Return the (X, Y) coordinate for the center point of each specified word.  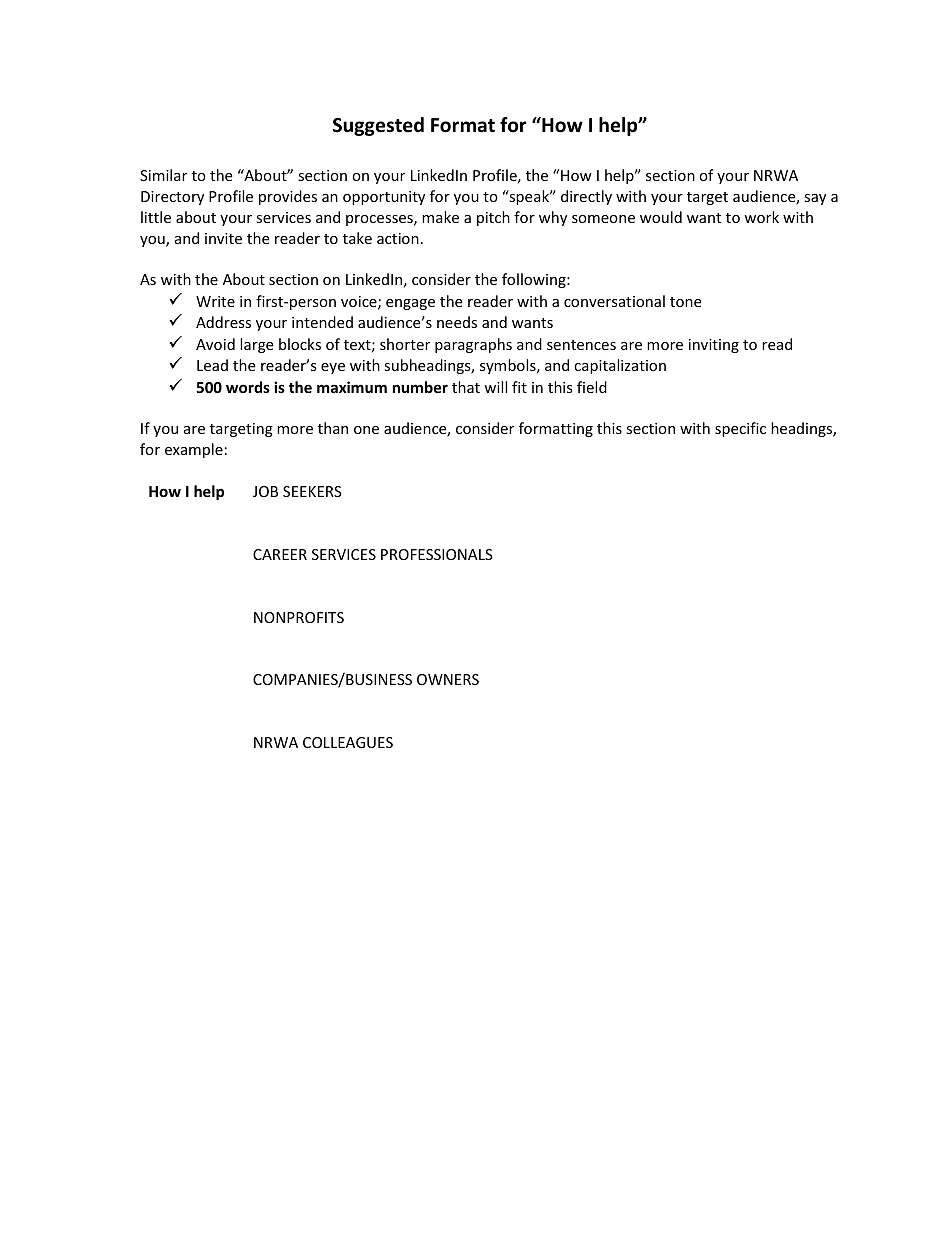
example (194, 450)
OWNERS (448, 679)
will (495, 387)
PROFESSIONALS (437, 554)
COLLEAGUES (348, 742)
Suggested (378, 126)
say (815, 199)
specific (740, 429)
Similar (163, 175)
